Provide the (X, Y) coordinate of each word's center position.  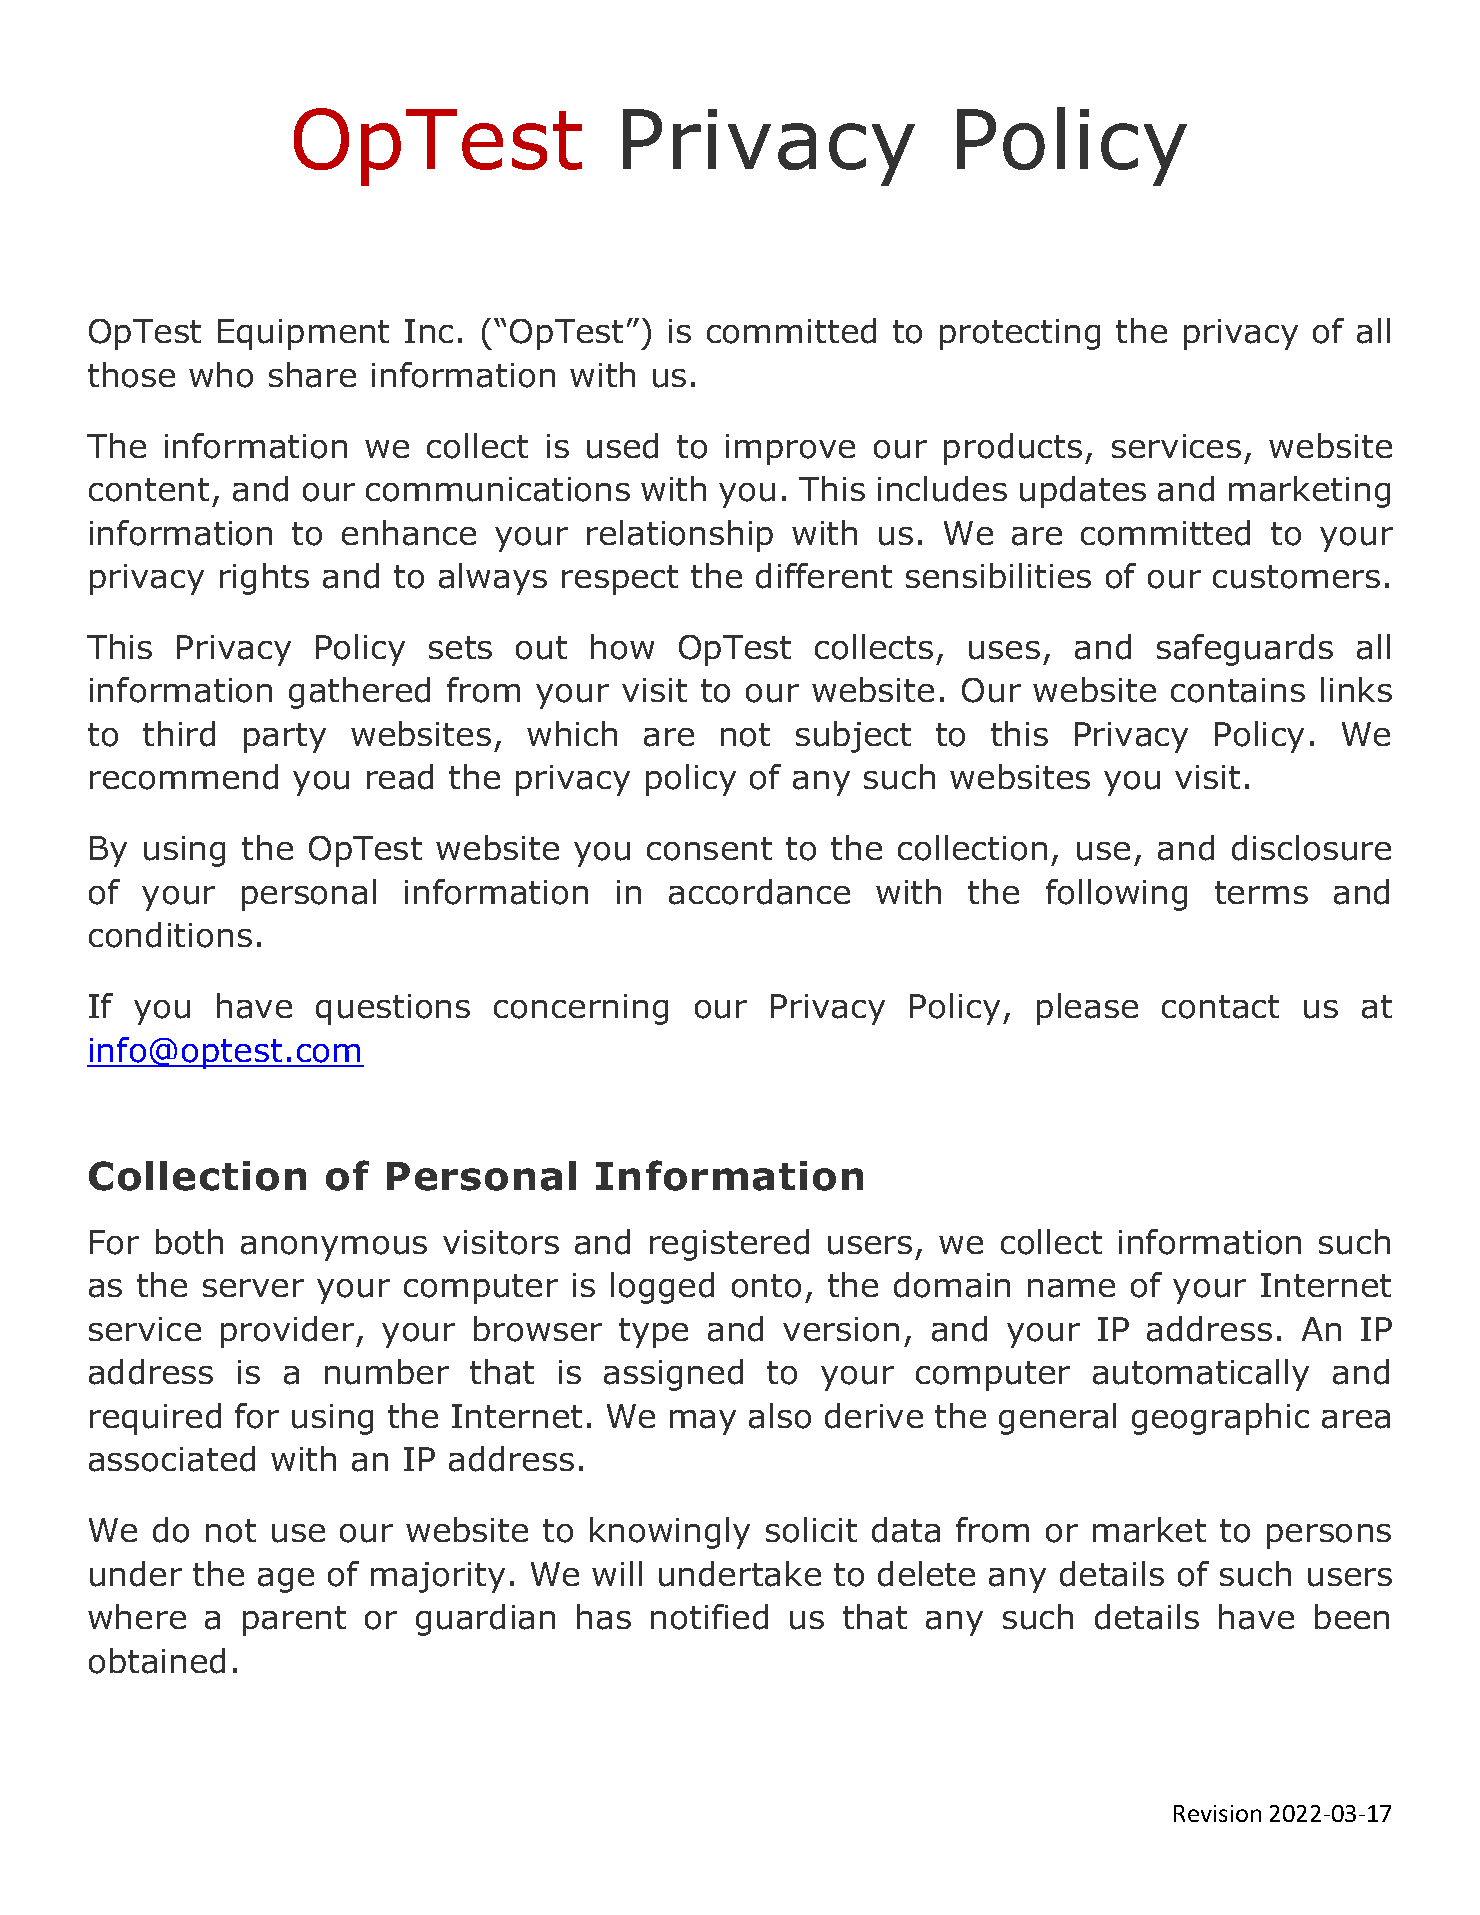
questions (393, 1009)
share (312, 375)
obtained (157, 1661)
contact (1220, 1007)
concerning (581, 1009)
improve (790, 449)
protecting (1020, 334)
